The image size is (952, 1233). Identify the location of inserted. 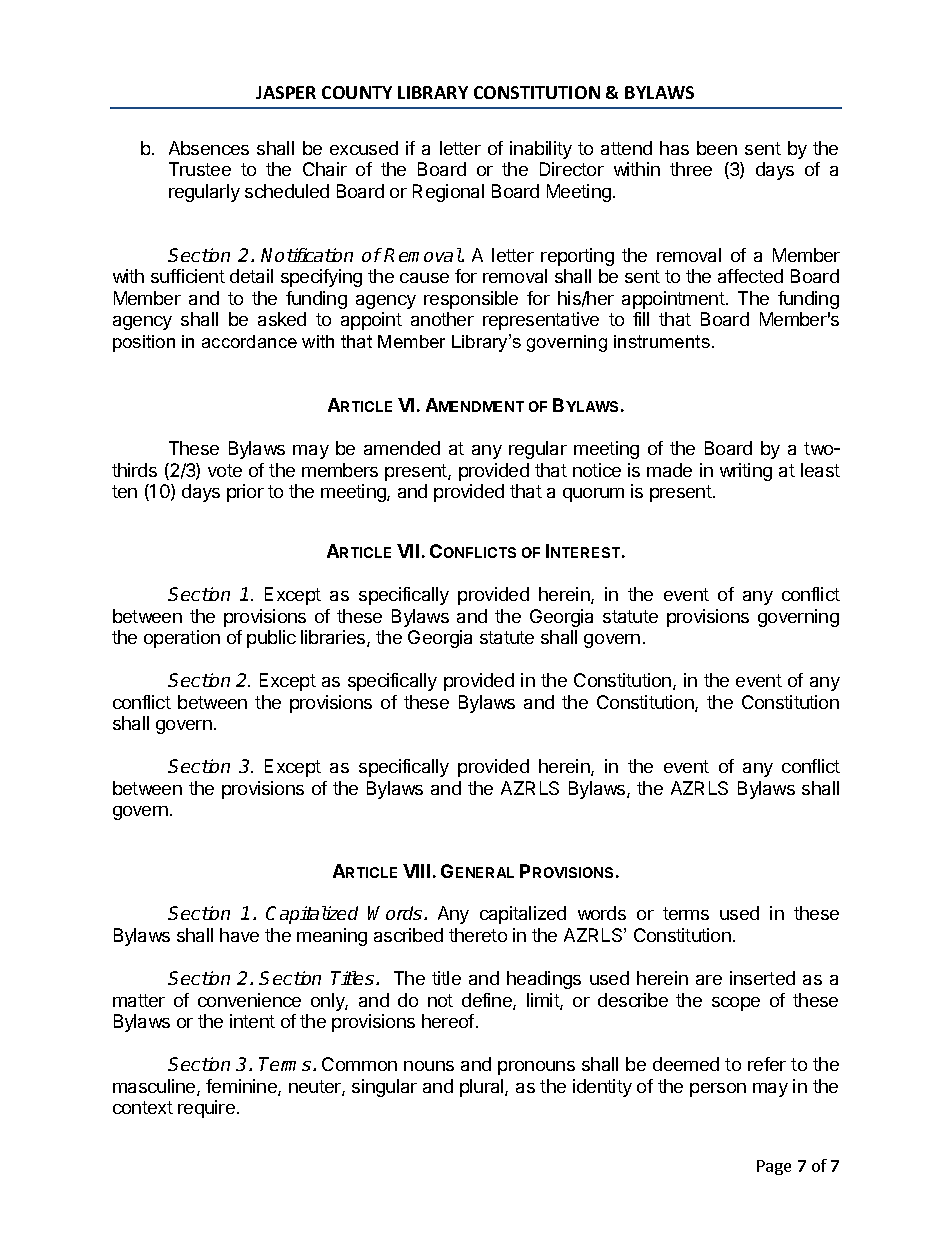
(762, 978).
